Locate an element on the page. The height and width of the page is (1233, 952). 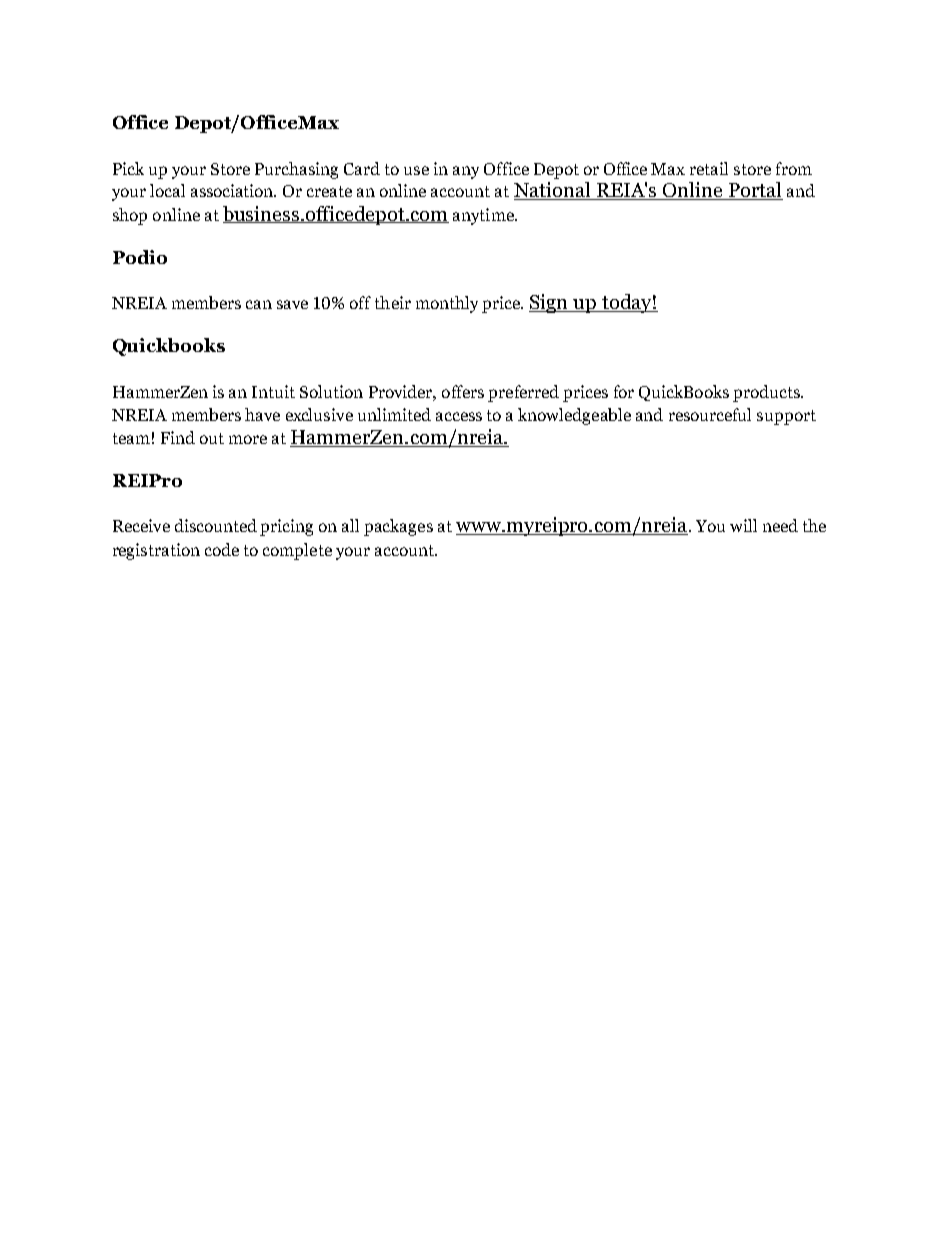
packages is located at coordinates (398, 527).
